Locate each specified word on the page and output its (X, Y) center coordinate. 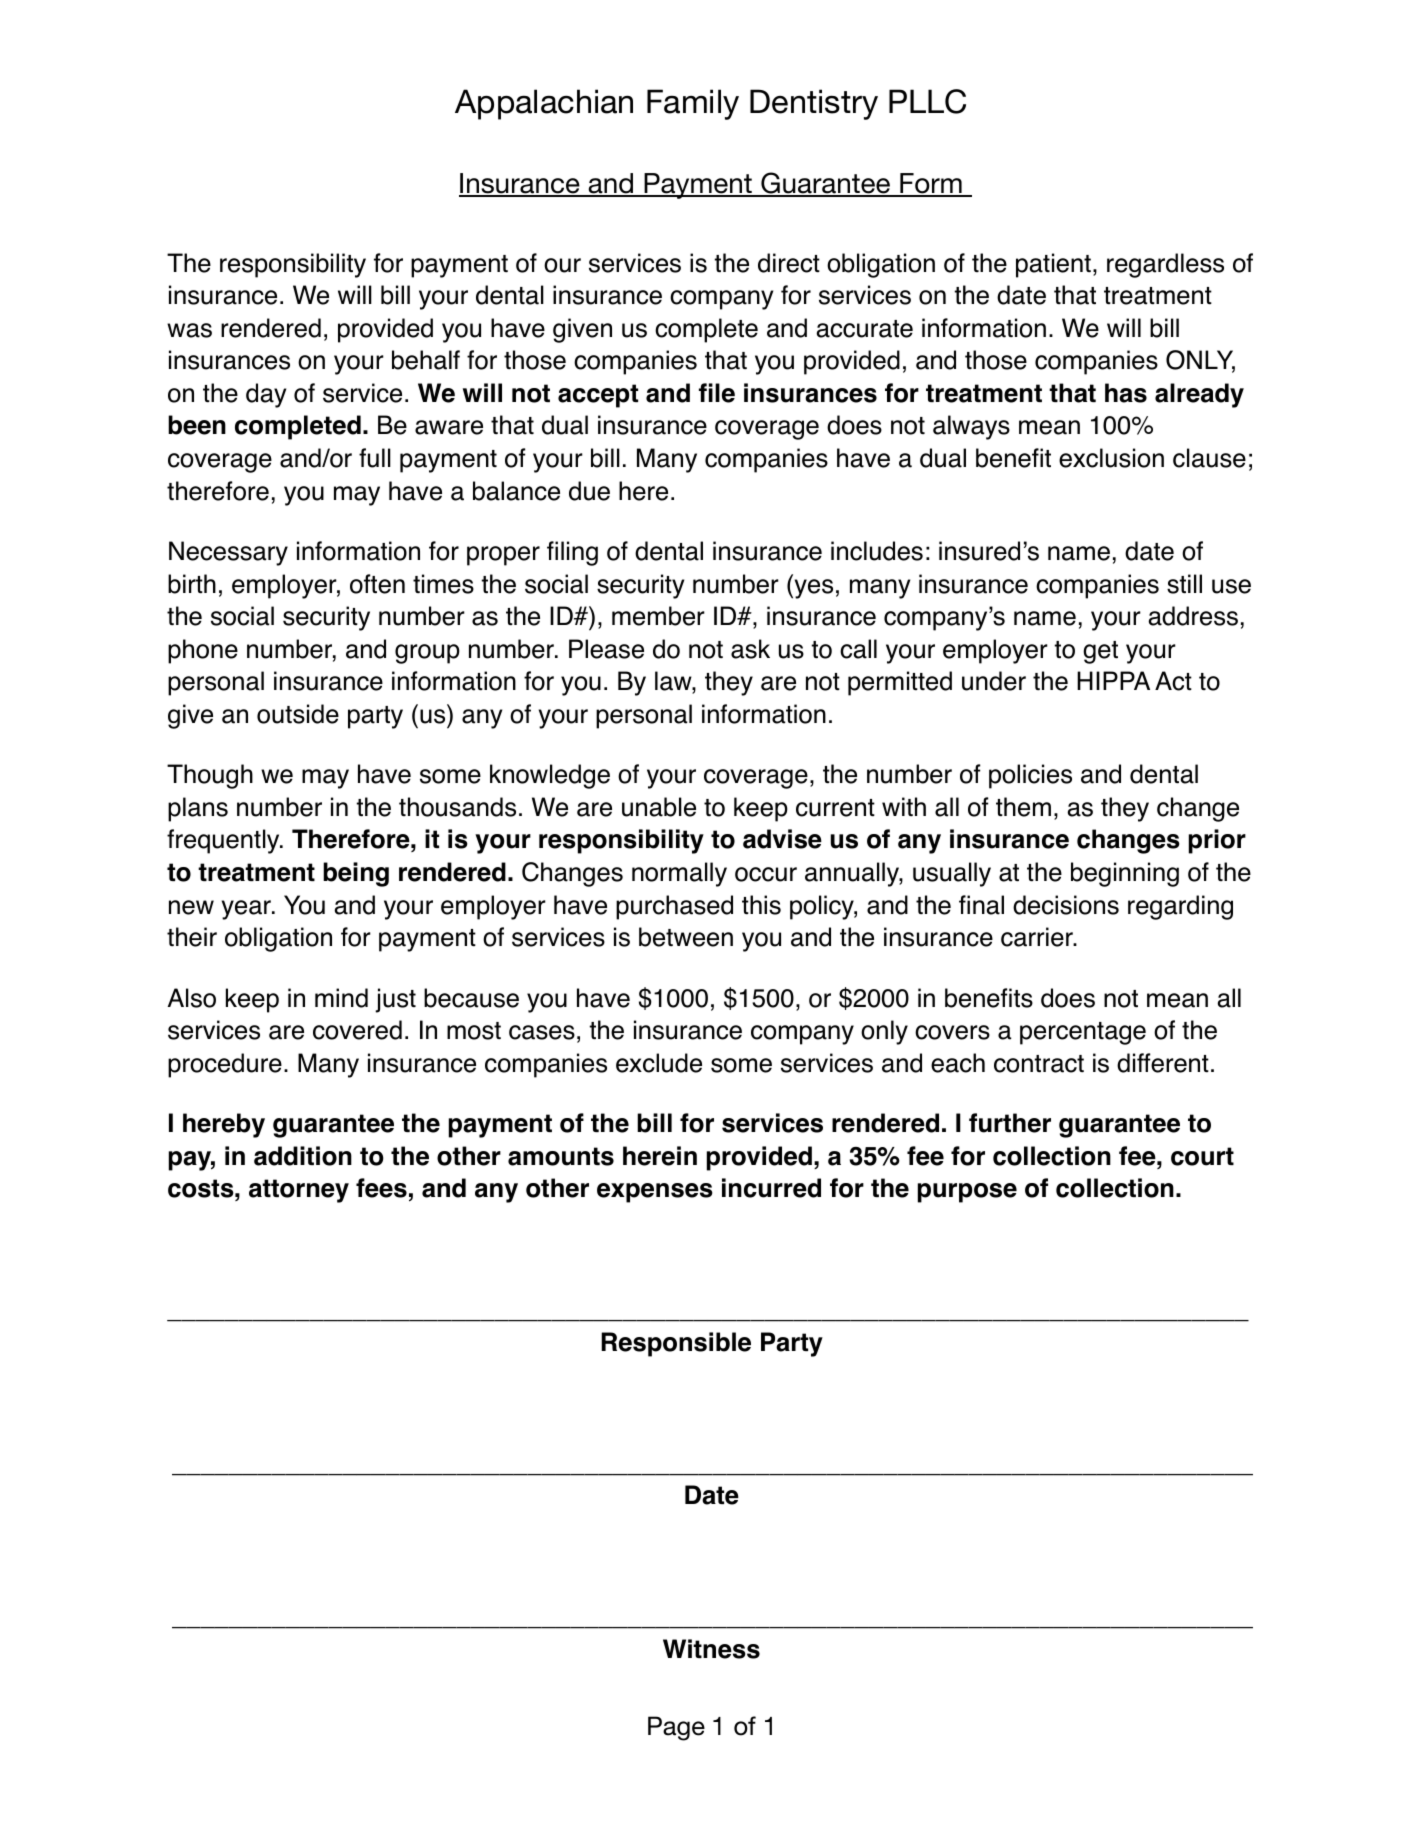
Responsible (676, 1344)
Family (693, 104)
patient (1053, 265)
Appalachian (544, 104)
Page (676, 1728)
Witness (711, 1649)
